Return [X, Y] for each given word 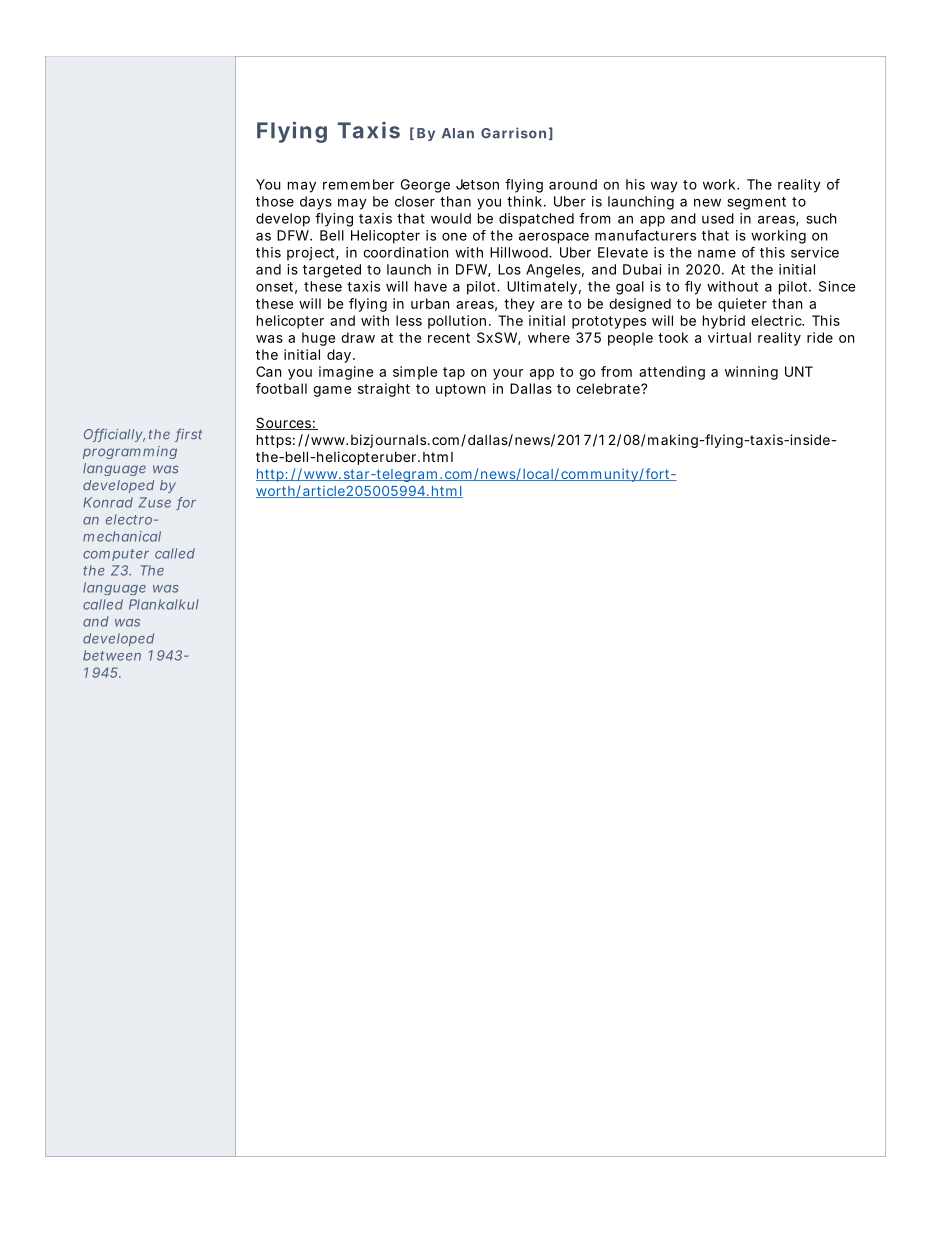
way [664, 187]
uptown [460, 390]
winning [751, 373]
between [112, 655]
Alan [458, 133]
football [281, 388]
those [275, 201]
